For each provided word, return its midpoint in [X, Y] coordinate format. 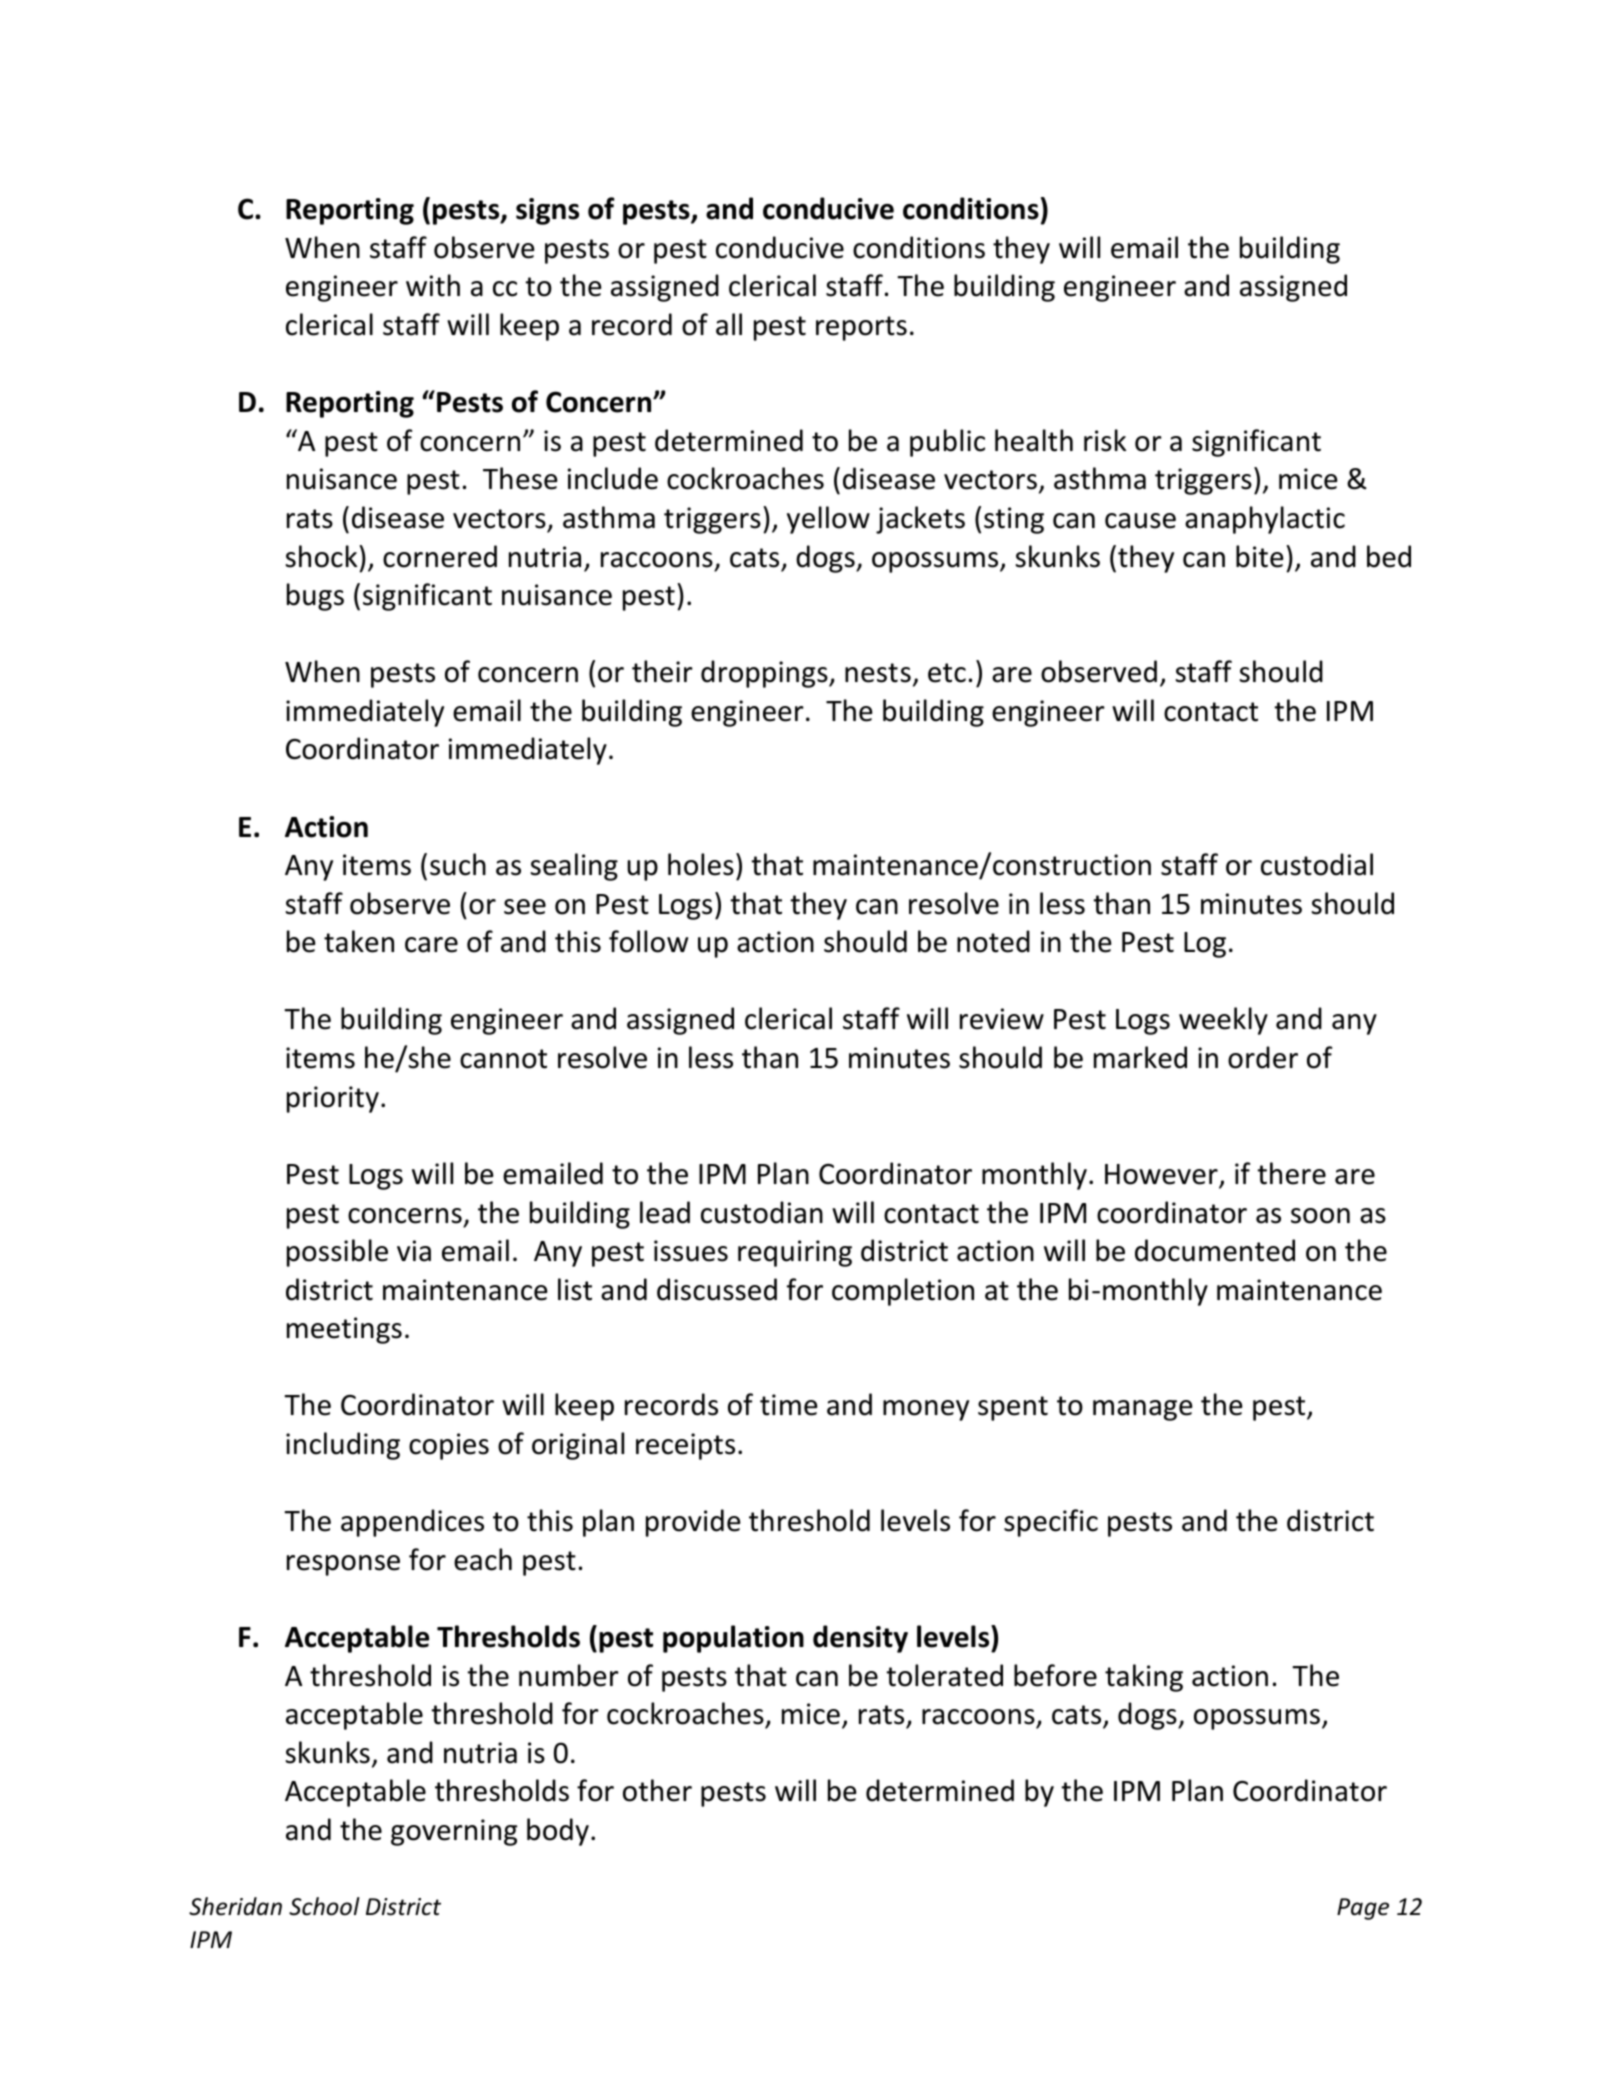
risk [1105, 440]
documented [1215, 1250]
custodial [1317, 864]
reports [861, 328]
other [657, 1790]
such [458, 864]
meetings [344, 1330]
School [324, 1906]
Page [1363, 1909]
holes [701, 864]
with [433, 285]
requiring [795, 1253]
